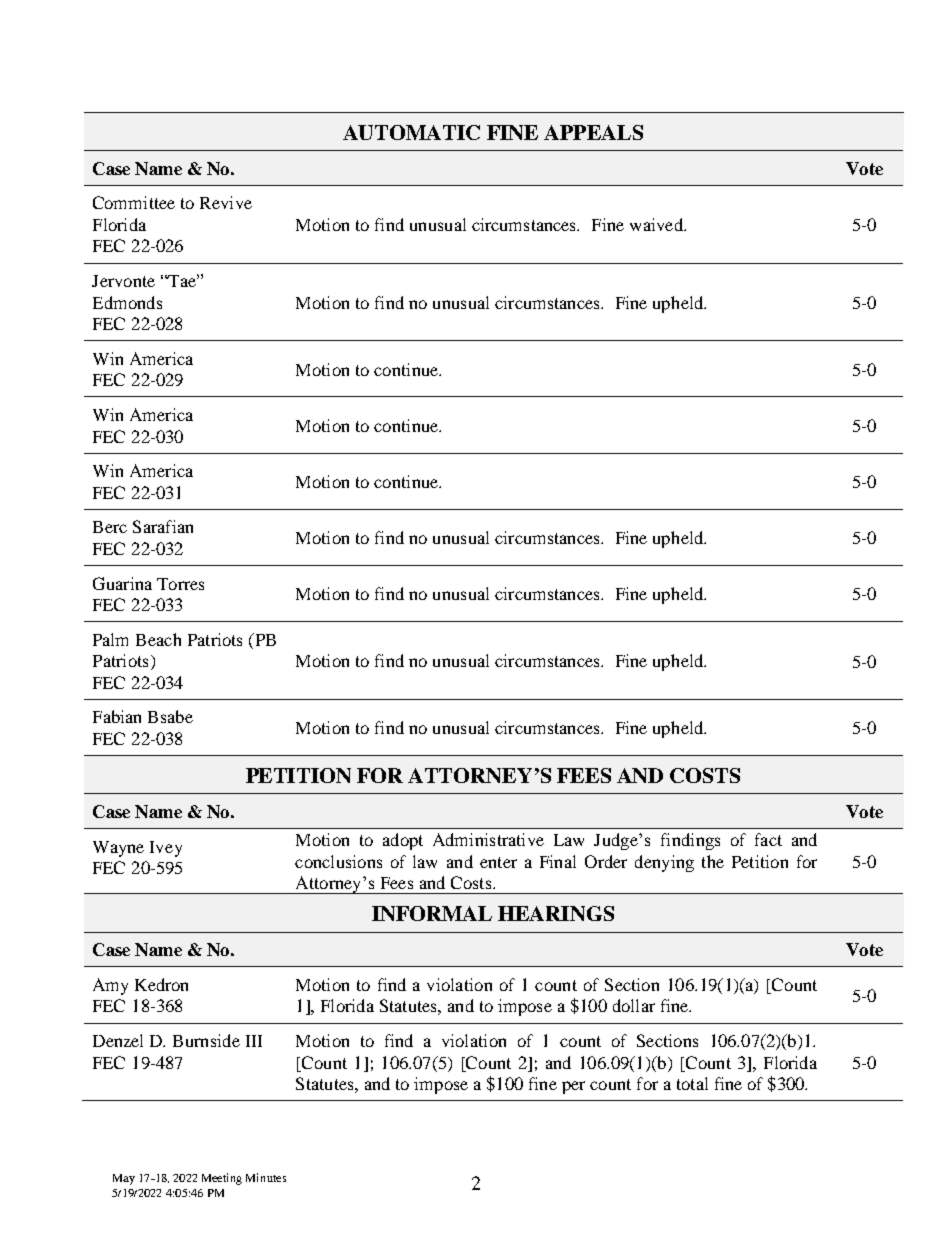  I want to click on Ivey, so click(166, 849).
